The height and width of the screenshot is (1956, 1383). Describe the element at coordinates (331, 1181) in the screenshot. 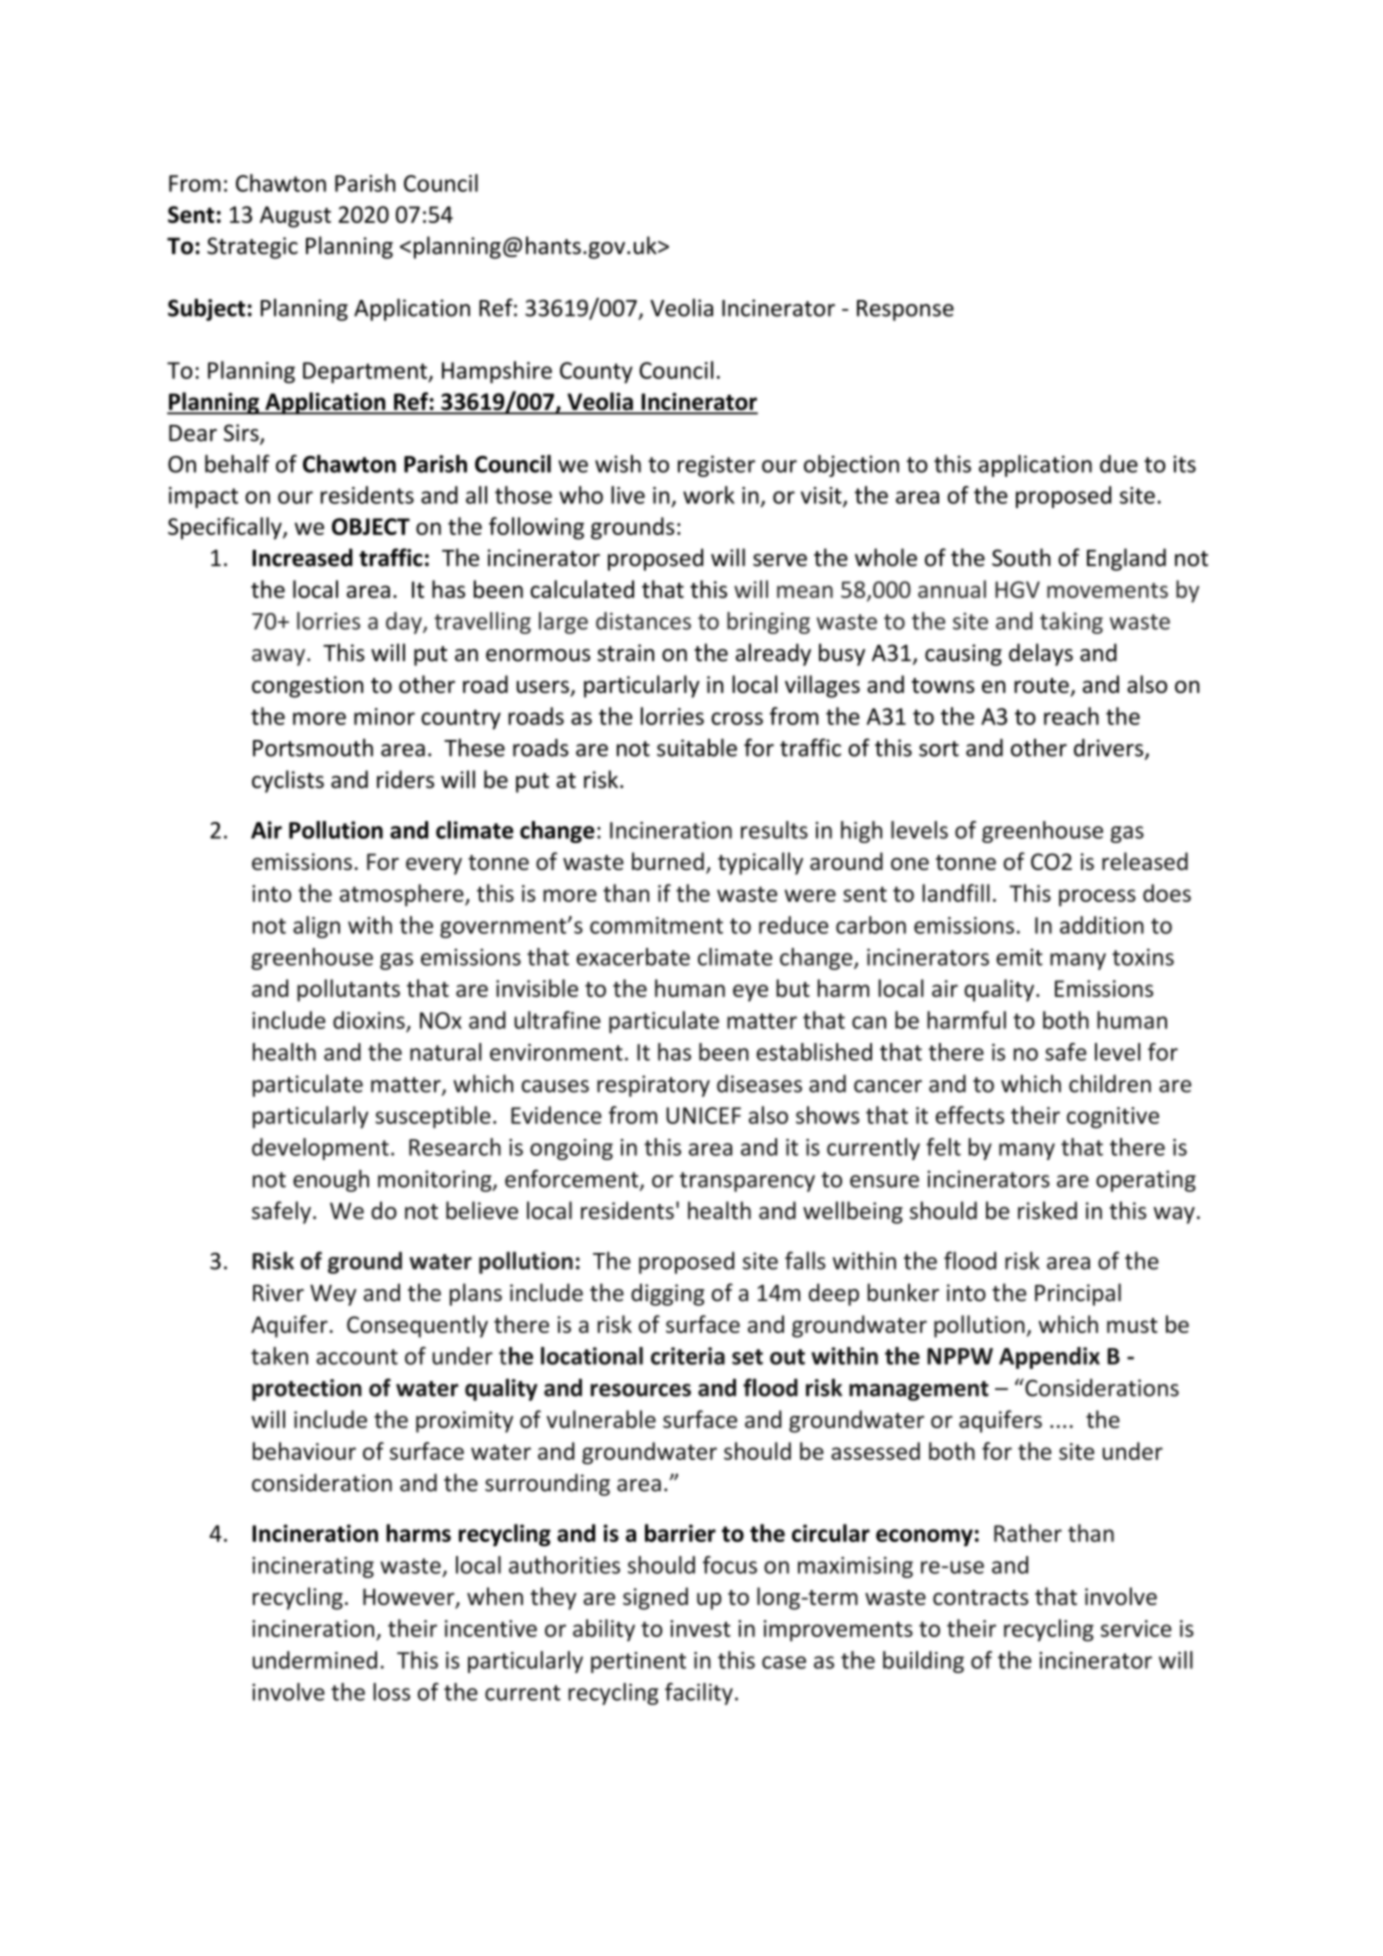

I see `enough` at that location.
